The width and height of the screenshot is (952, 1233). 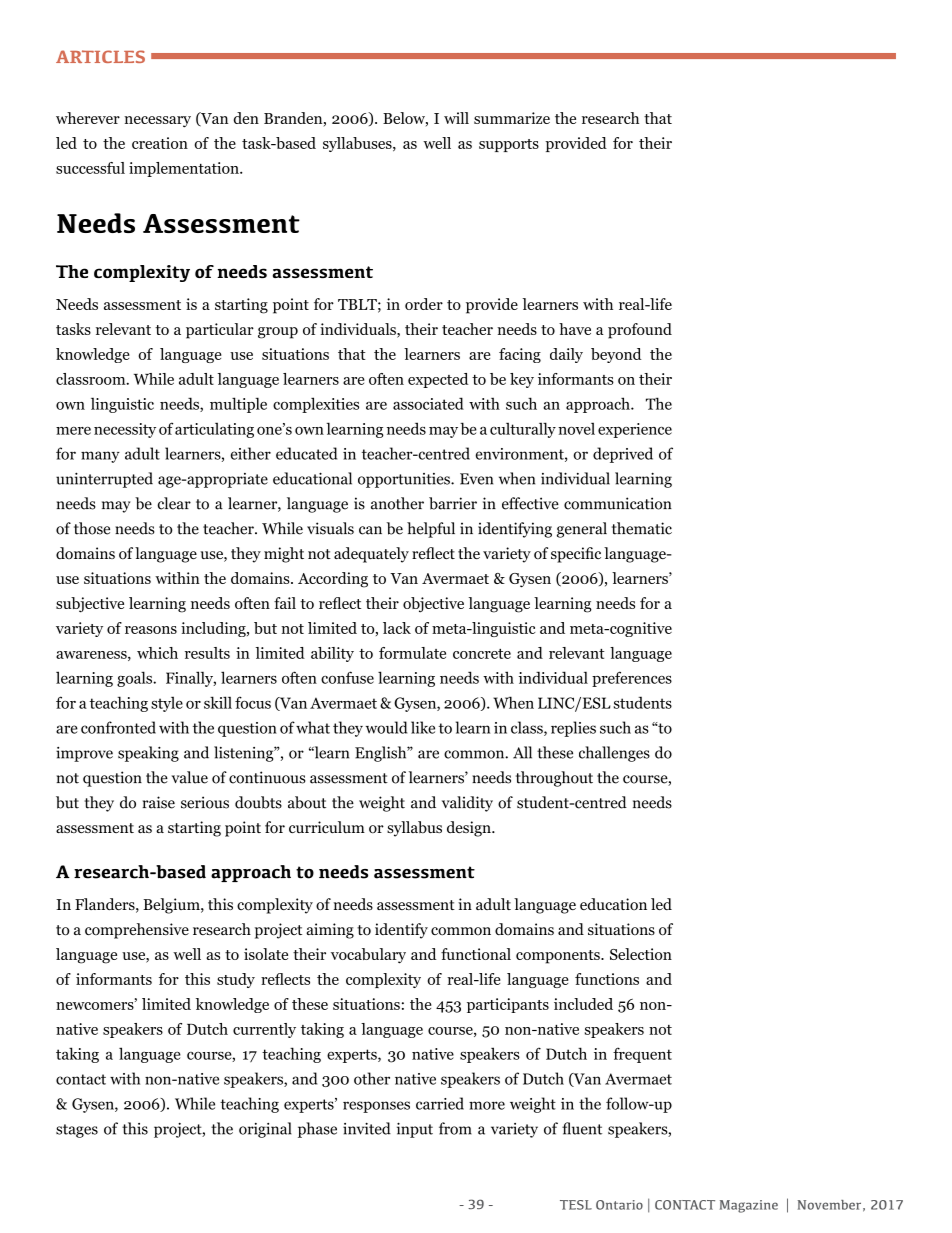 What do you see at coordinates (456, 118) in the screenshot?
I see `will` at bounding box center [456, 118].
